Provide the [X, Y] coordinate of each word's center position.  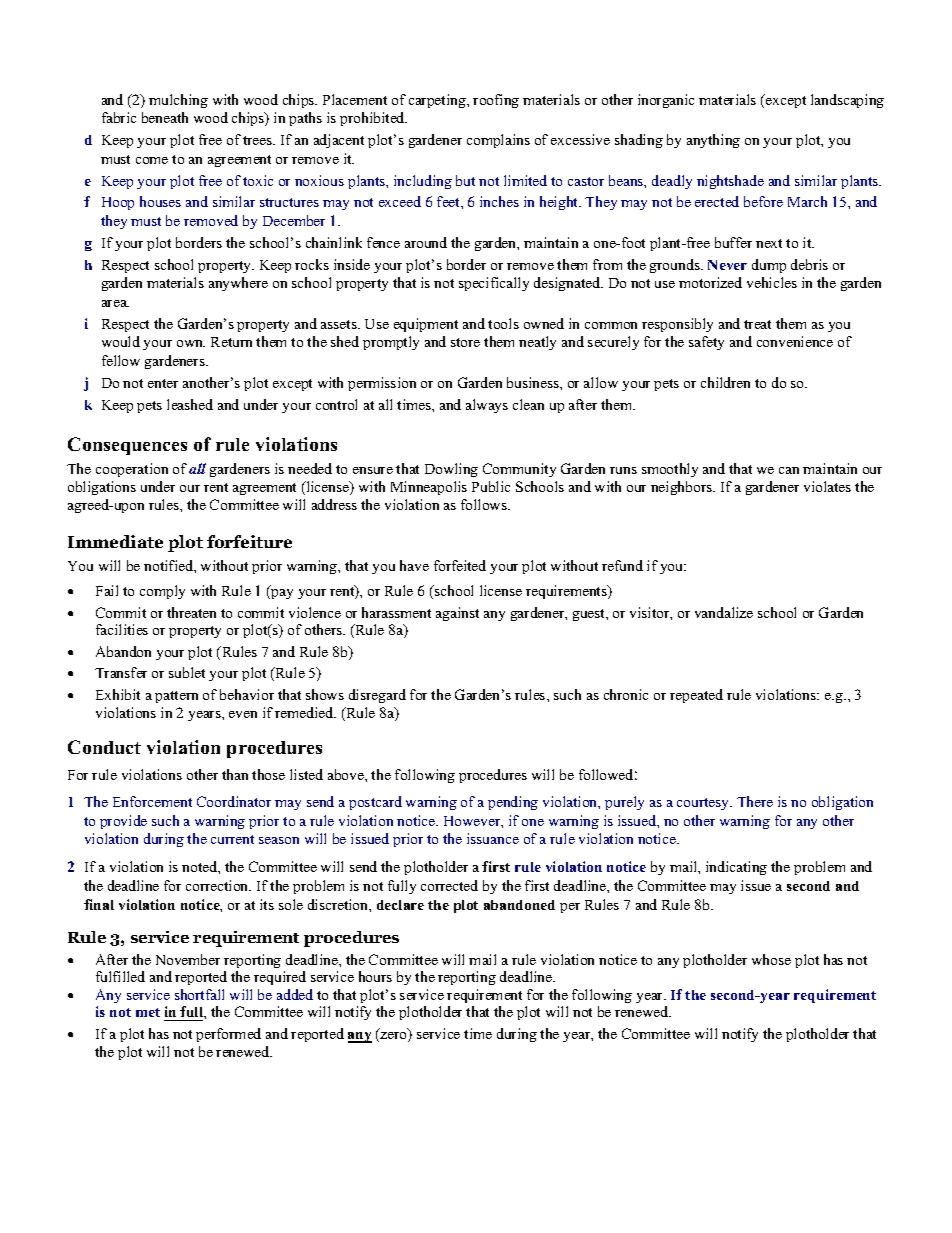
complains [498, 141]
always [487, 406]
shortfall [199, 994]
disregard [377, 696]
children [725, 382]
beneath [165, 117]
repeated [696, 696]
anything [713, 141]
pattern [176, 697]
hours [375, 976]
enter [163, 383]
